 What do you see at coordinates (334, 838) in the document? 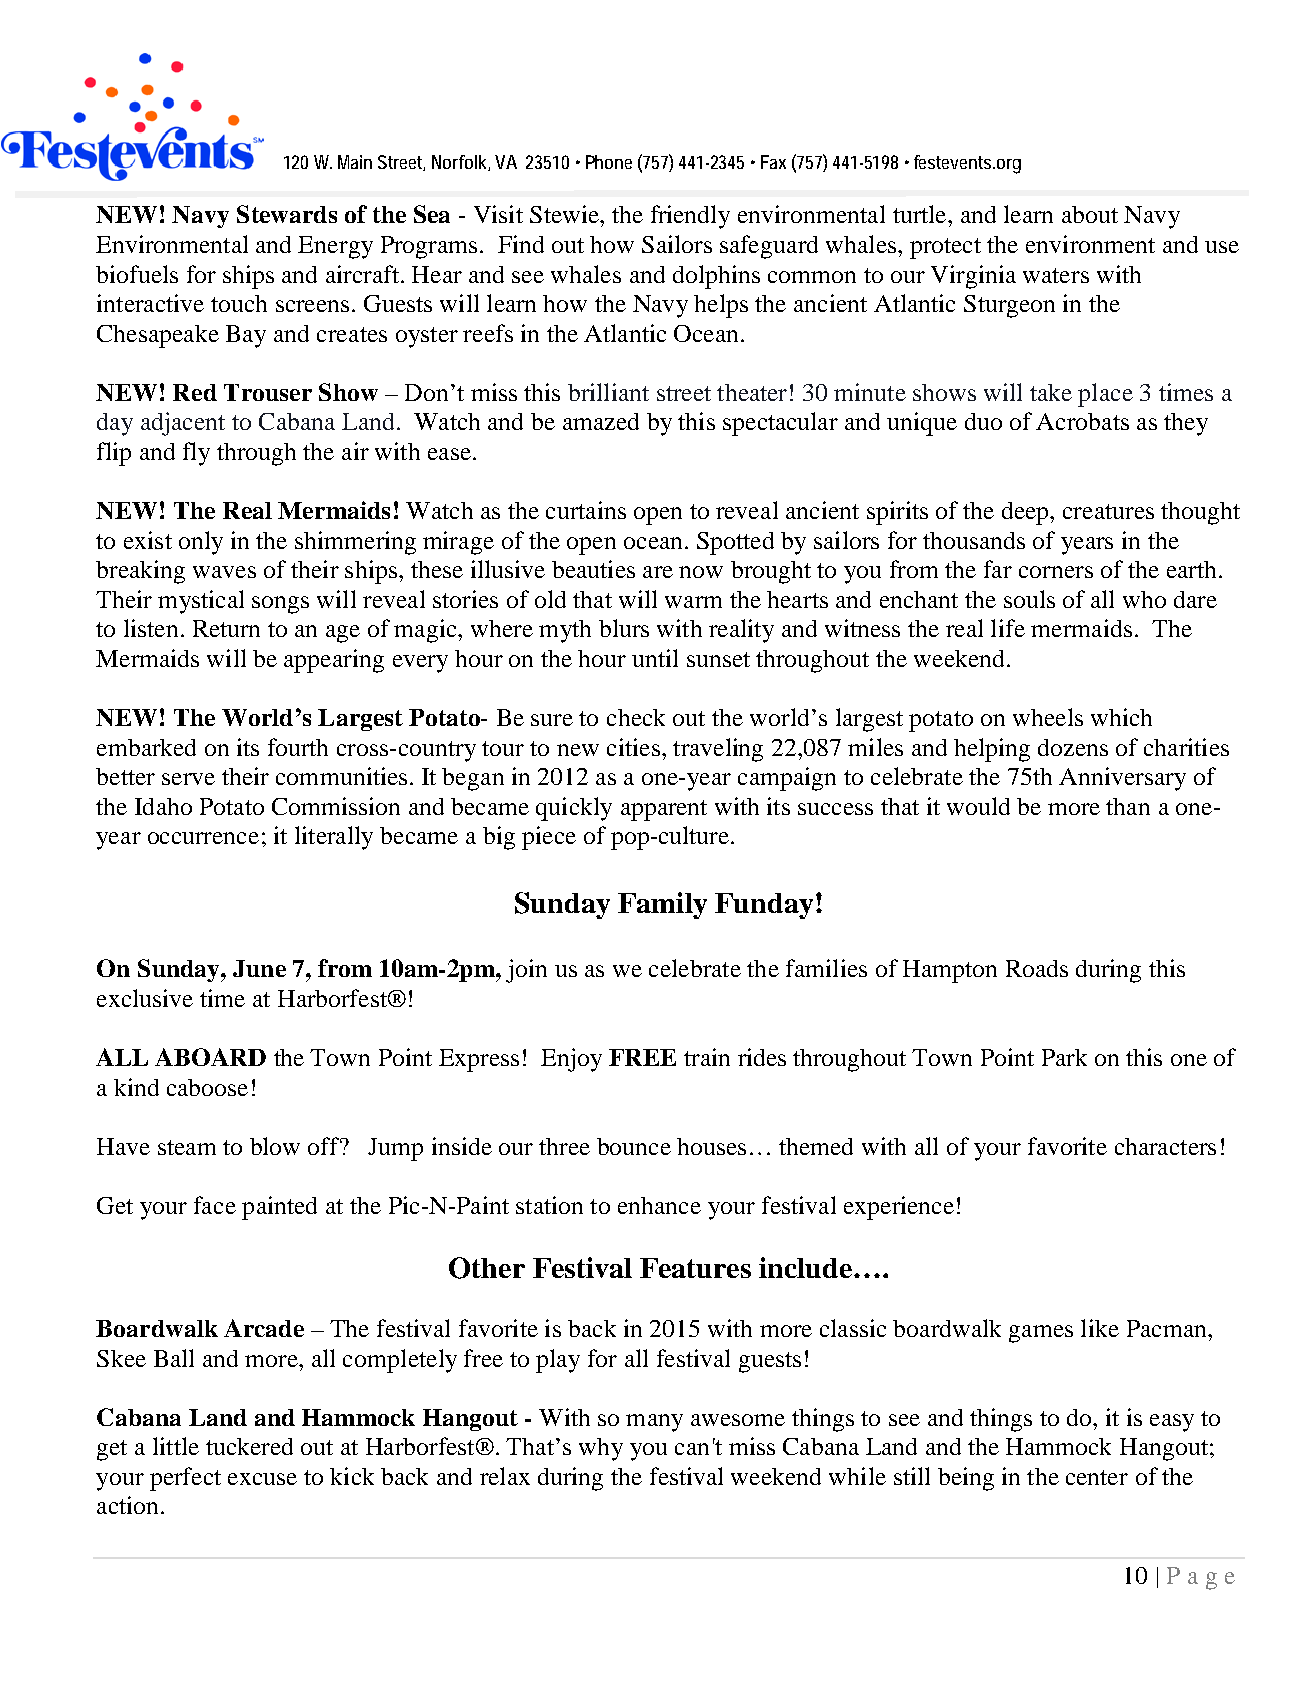
I see `literally` at bounding box center [334, 838].
